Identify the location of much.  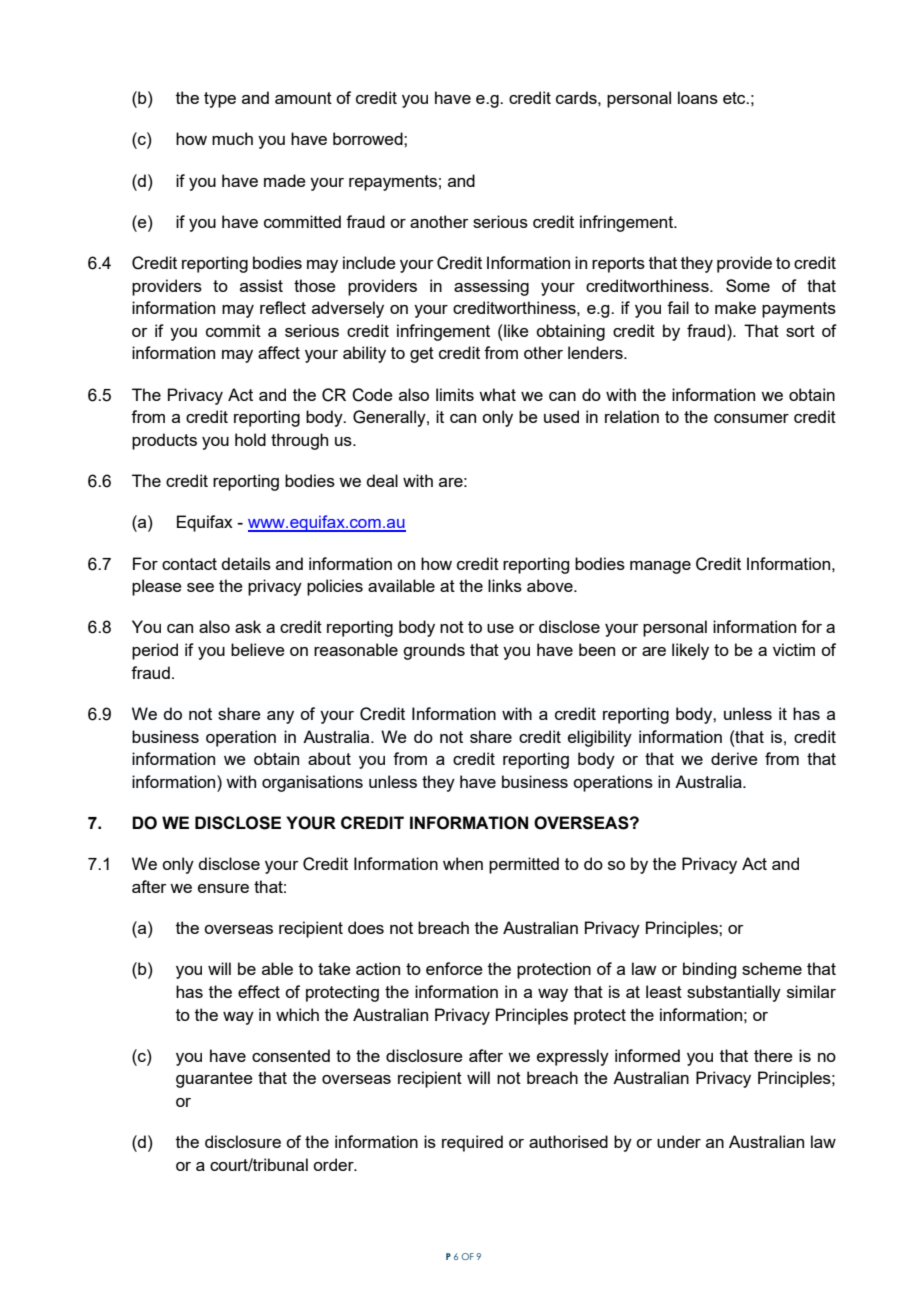
(232, 138).
